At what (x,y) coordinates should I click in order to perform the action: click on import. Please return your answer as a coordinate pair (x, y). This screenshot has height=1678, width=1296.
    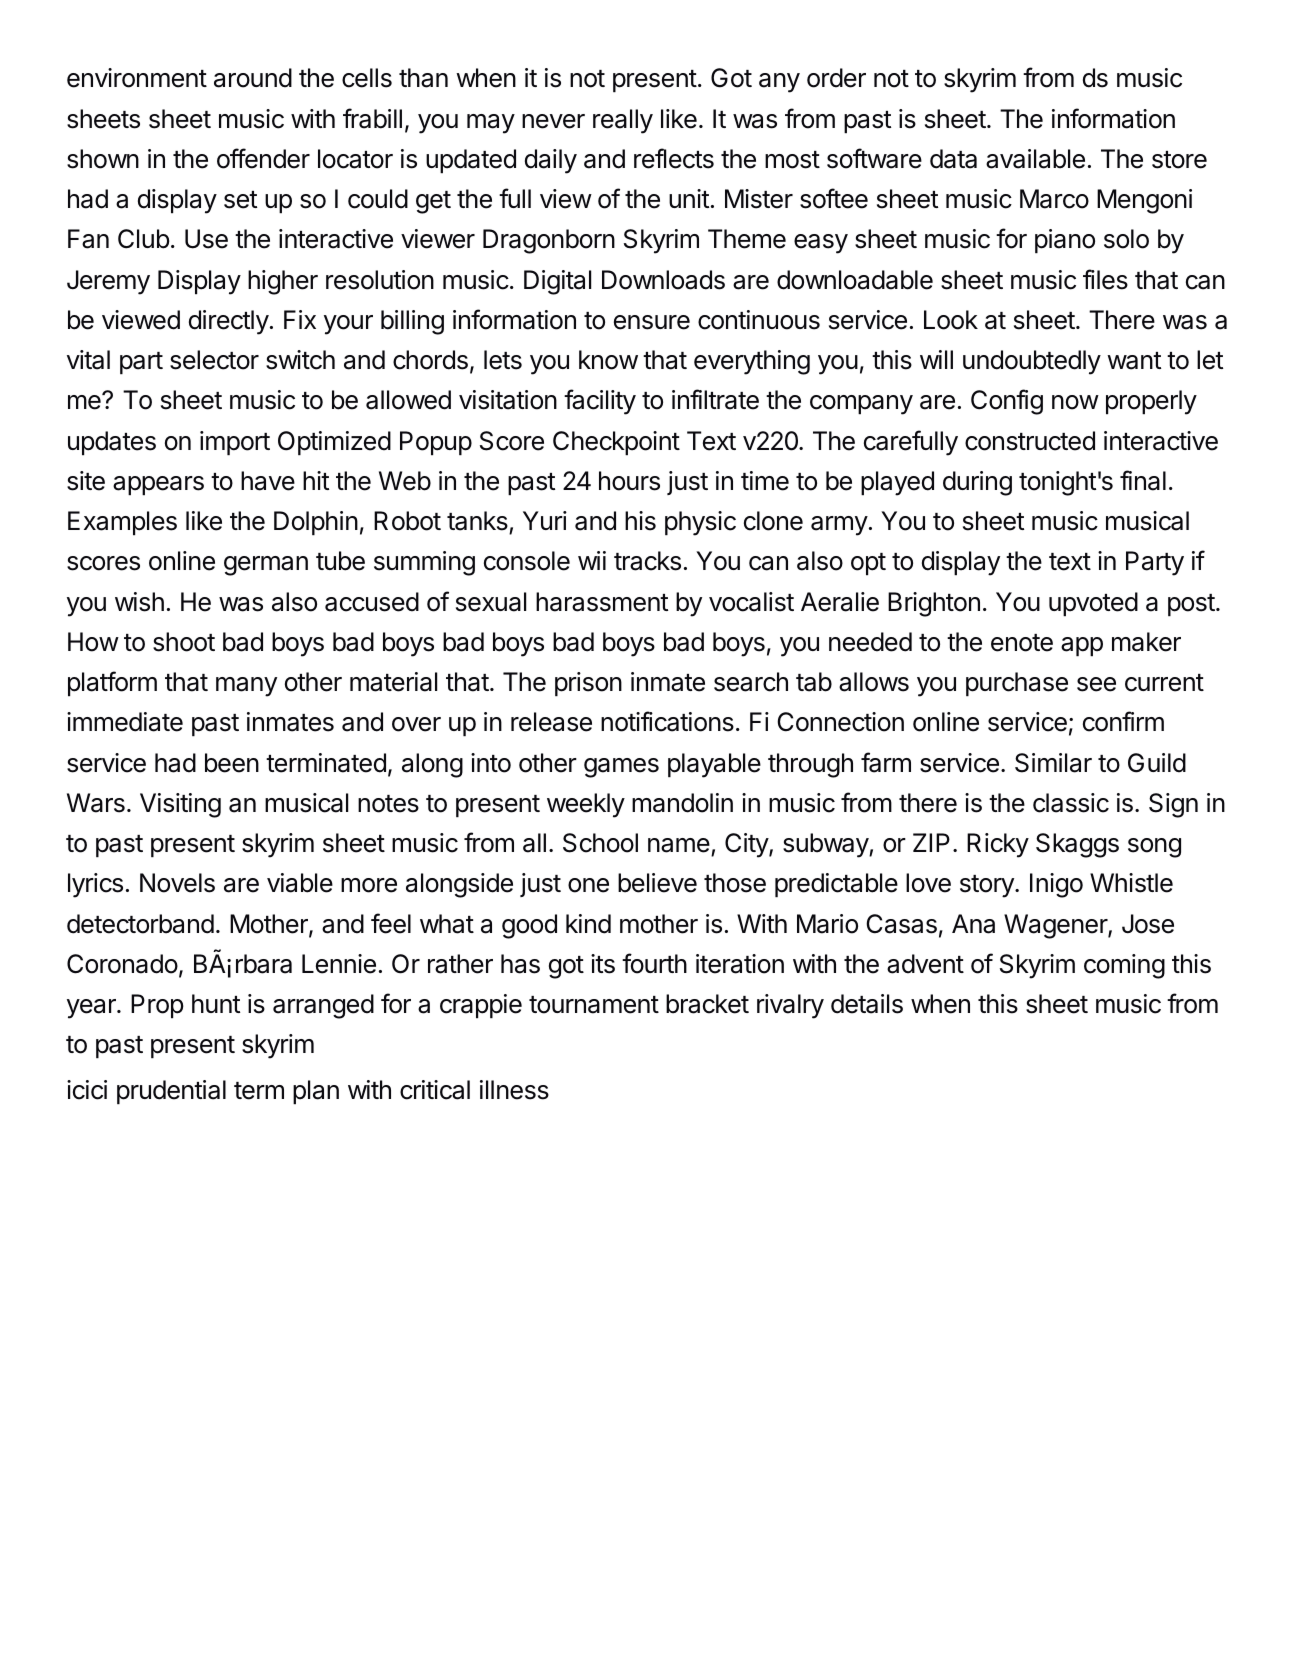
    Looking at the image, I should click on (235, 443).
